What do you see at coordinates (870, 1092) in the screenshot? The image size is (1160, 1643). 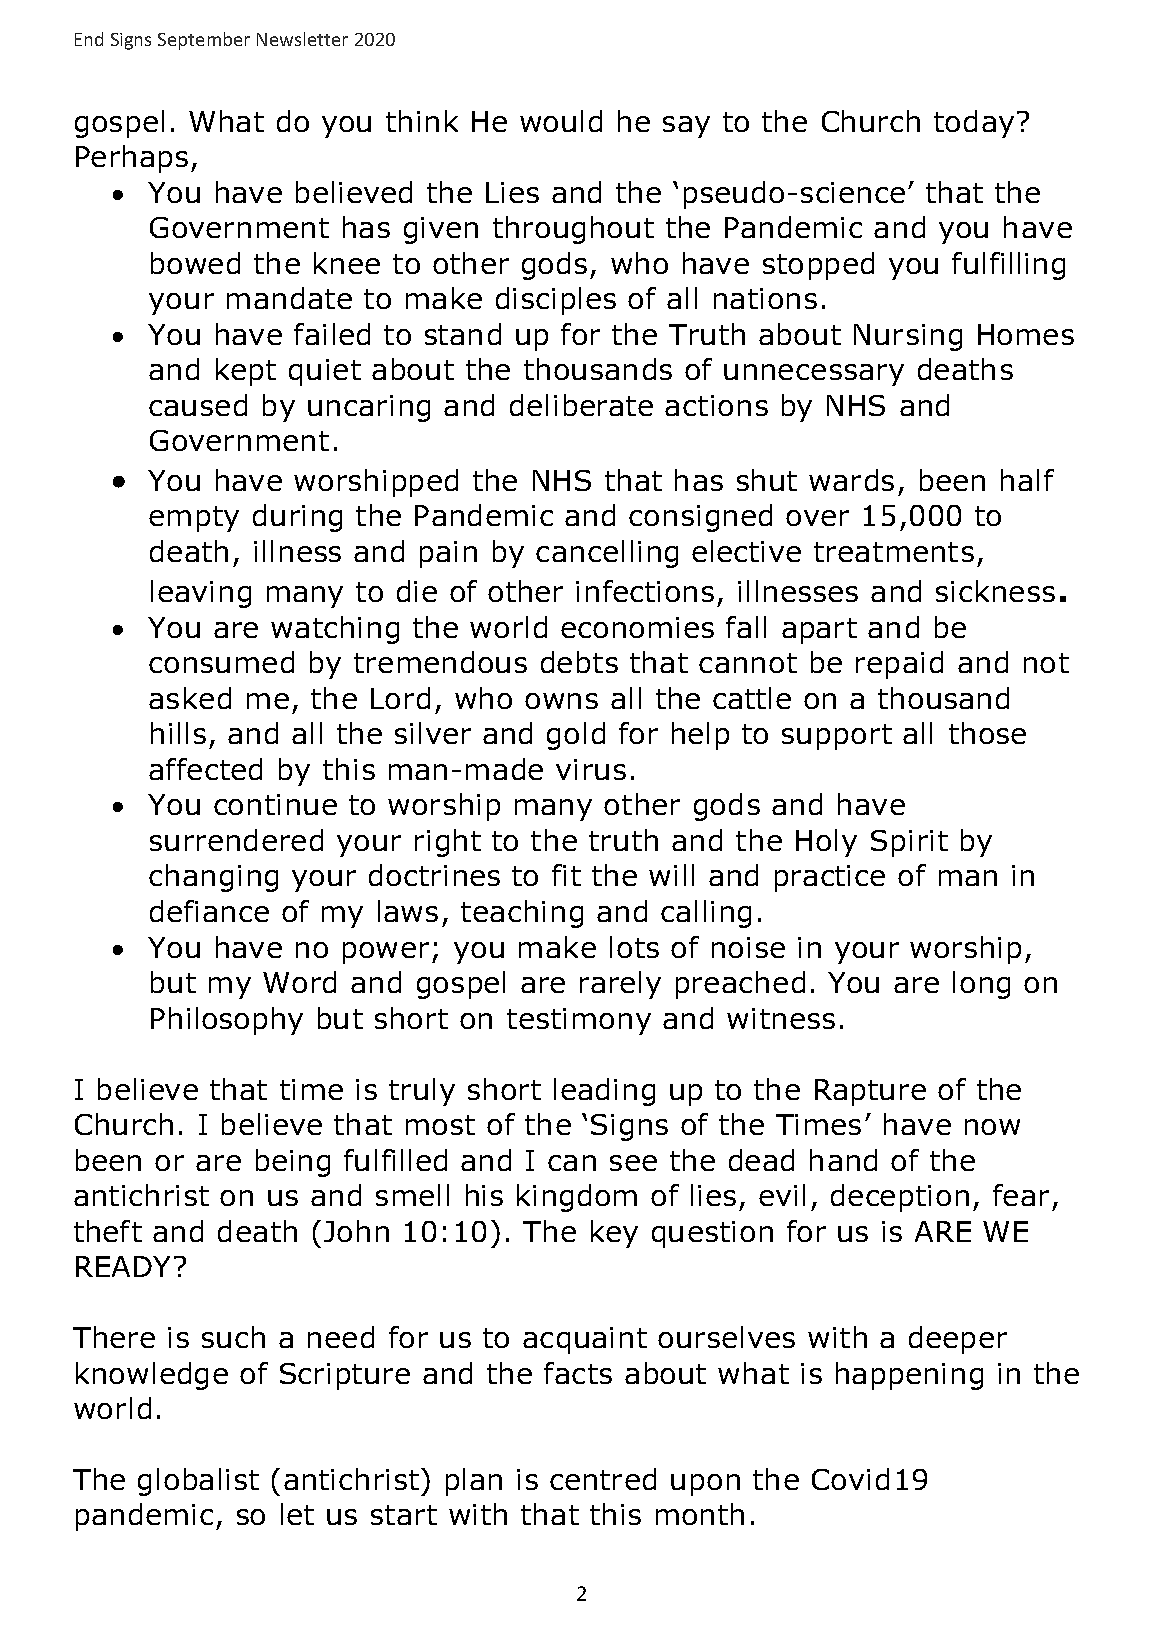 I see `Rapture` at bounding box center [870, 1092].
